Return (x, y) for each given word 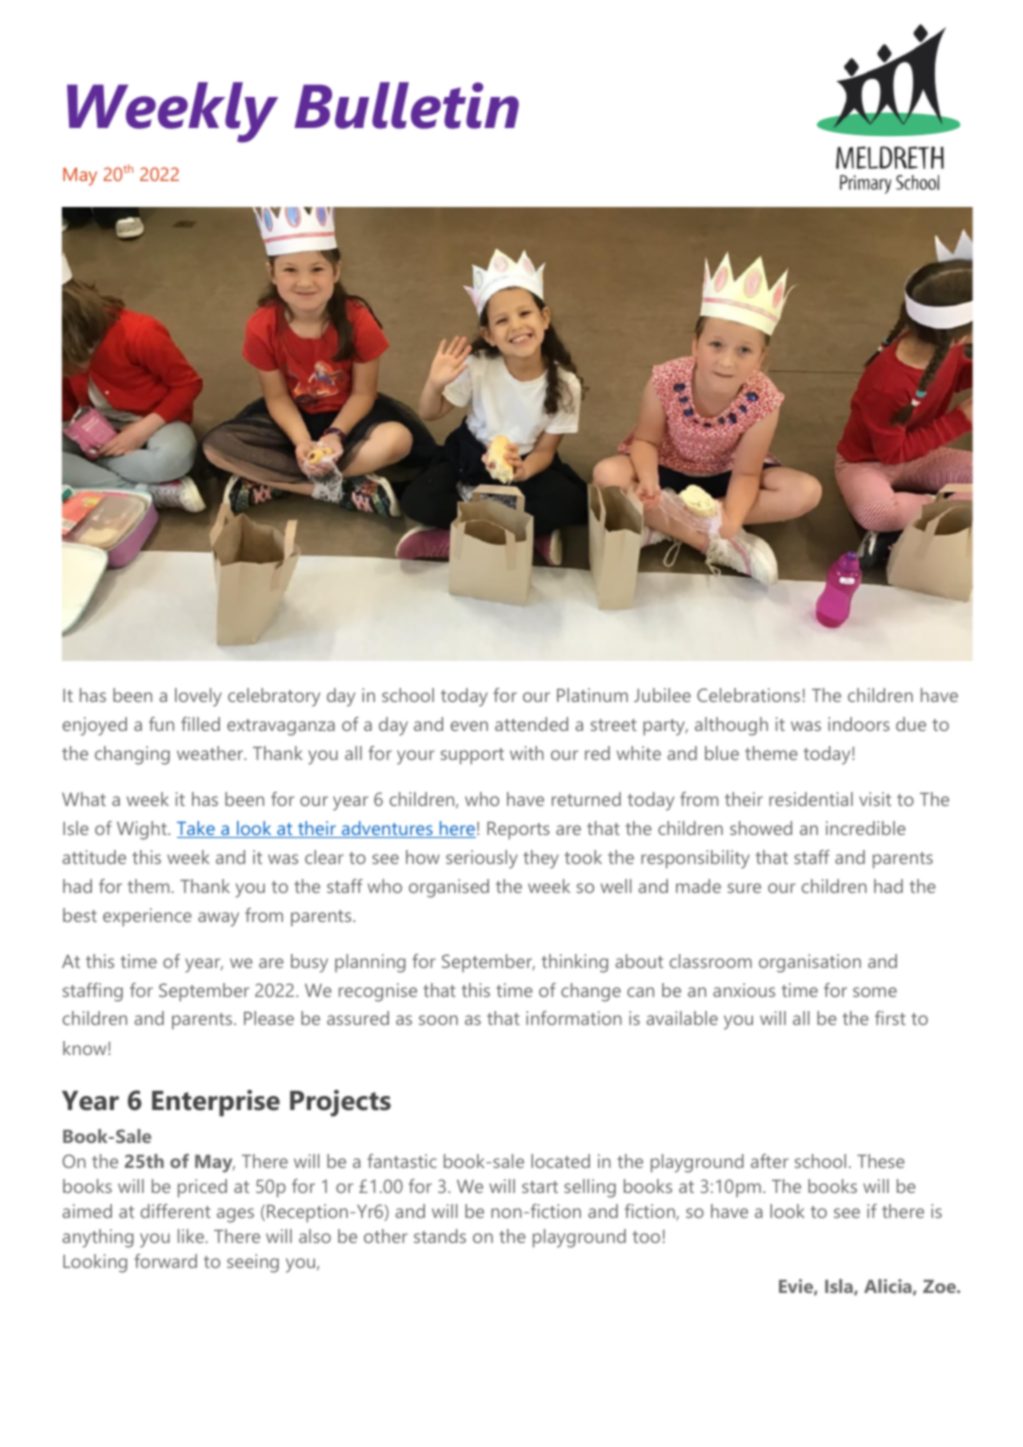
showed (761, 828)
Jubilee (662, 695)
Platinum (592, 695)
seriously (482, 859)
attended (531, 724)
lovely (198, 697)
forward (165, 1261)
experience (147, 917)
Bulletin (406, 105)
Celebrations (748, 695)
